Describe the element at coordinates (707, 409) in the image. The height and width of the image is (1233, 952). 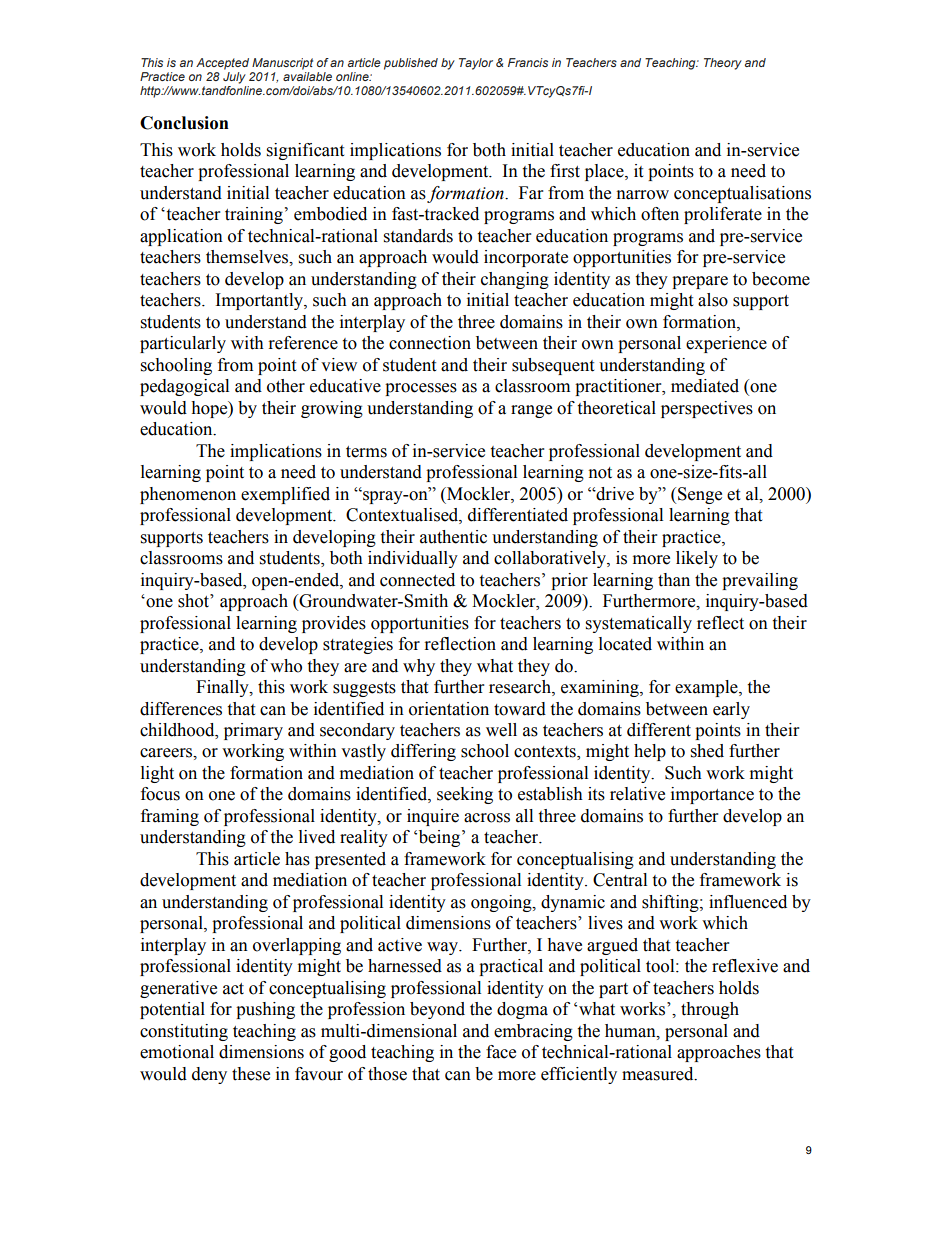
I see `perspectives` at that location.
